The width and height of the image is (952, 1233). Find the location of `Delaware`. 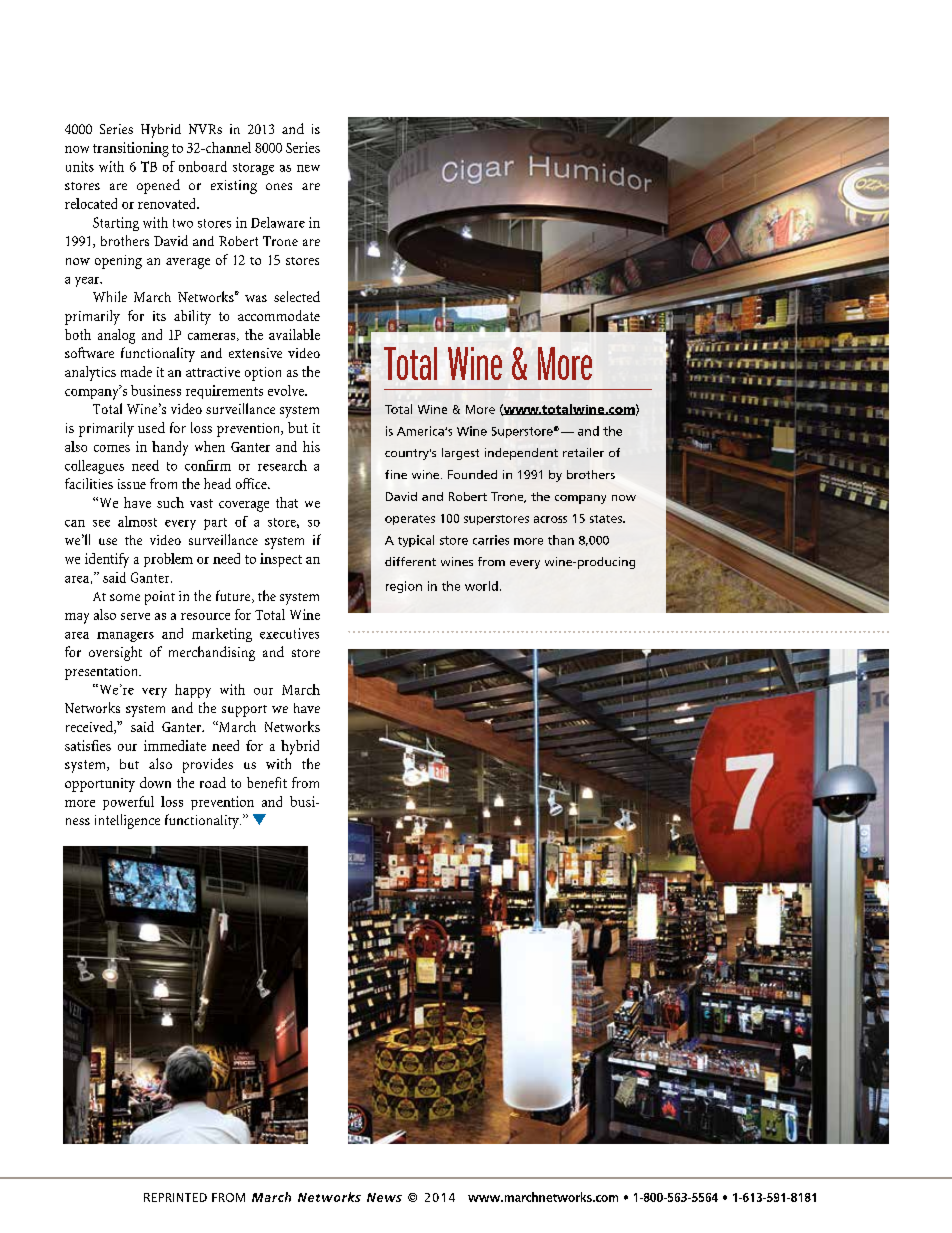

Delaware is located at coordinates (278, 222).
